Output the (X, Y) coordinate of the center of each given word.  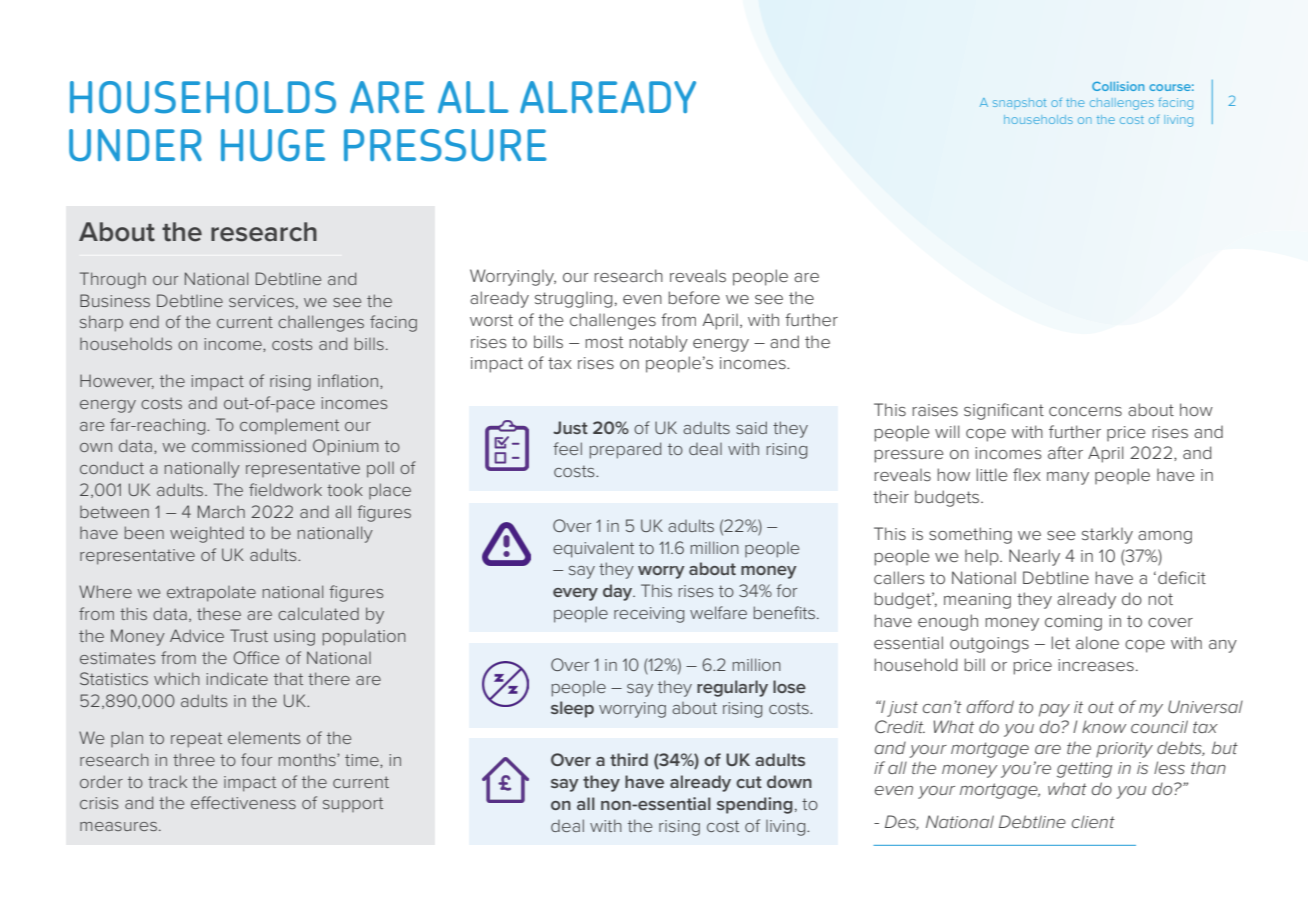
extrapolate (211, 594)
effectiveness (243, 802)
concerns (1085, 411)
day (619, 592)
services (261, 301)
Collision (1118, 86)
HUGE (273, 145)
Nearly (1034, 557)
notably (658, 343)
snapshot (1019, 103)
